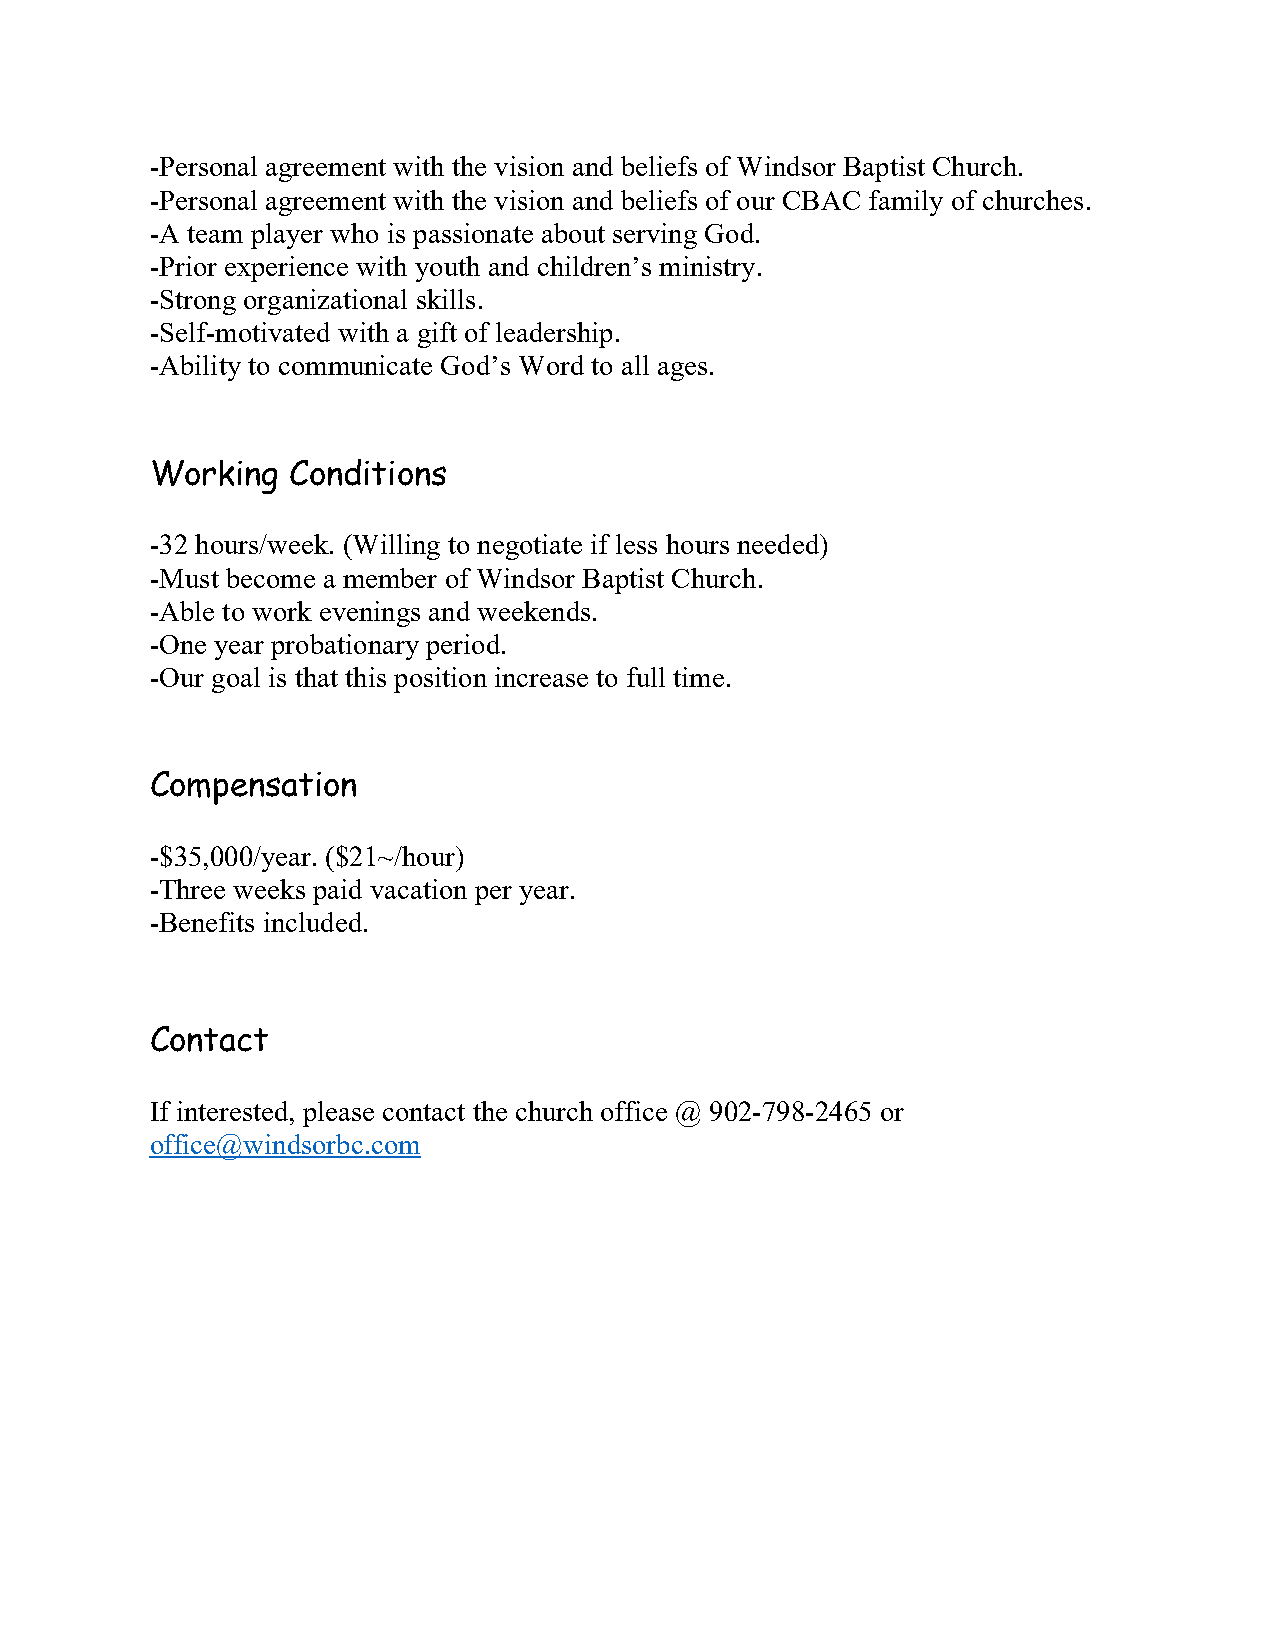 The image size is (1262, 1633). Describe the element at coordinates (906, 203) in the screenshot. I see `family` at that location.
